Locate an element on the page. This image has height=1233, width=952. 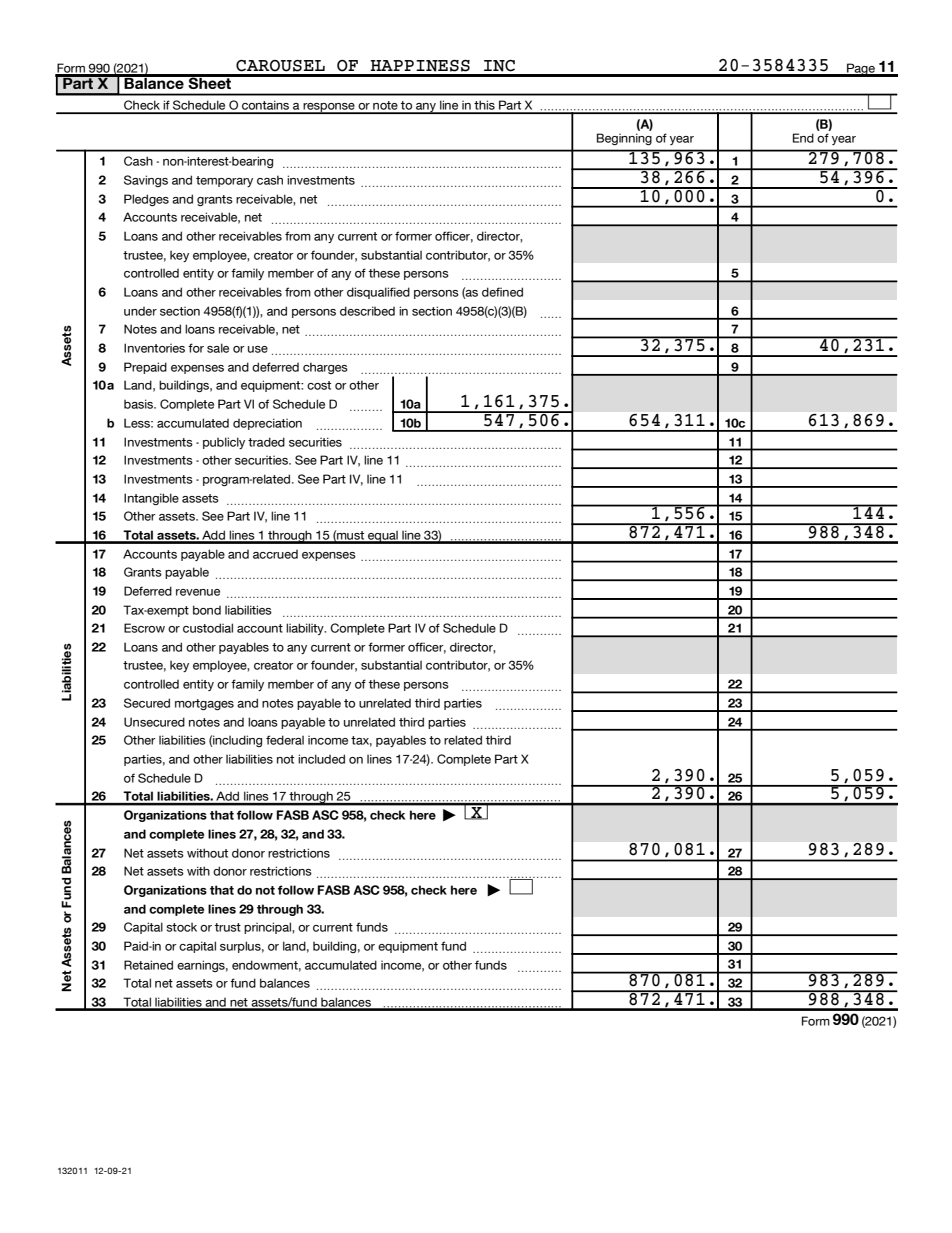
defined is located at coordinates (502, 292).
